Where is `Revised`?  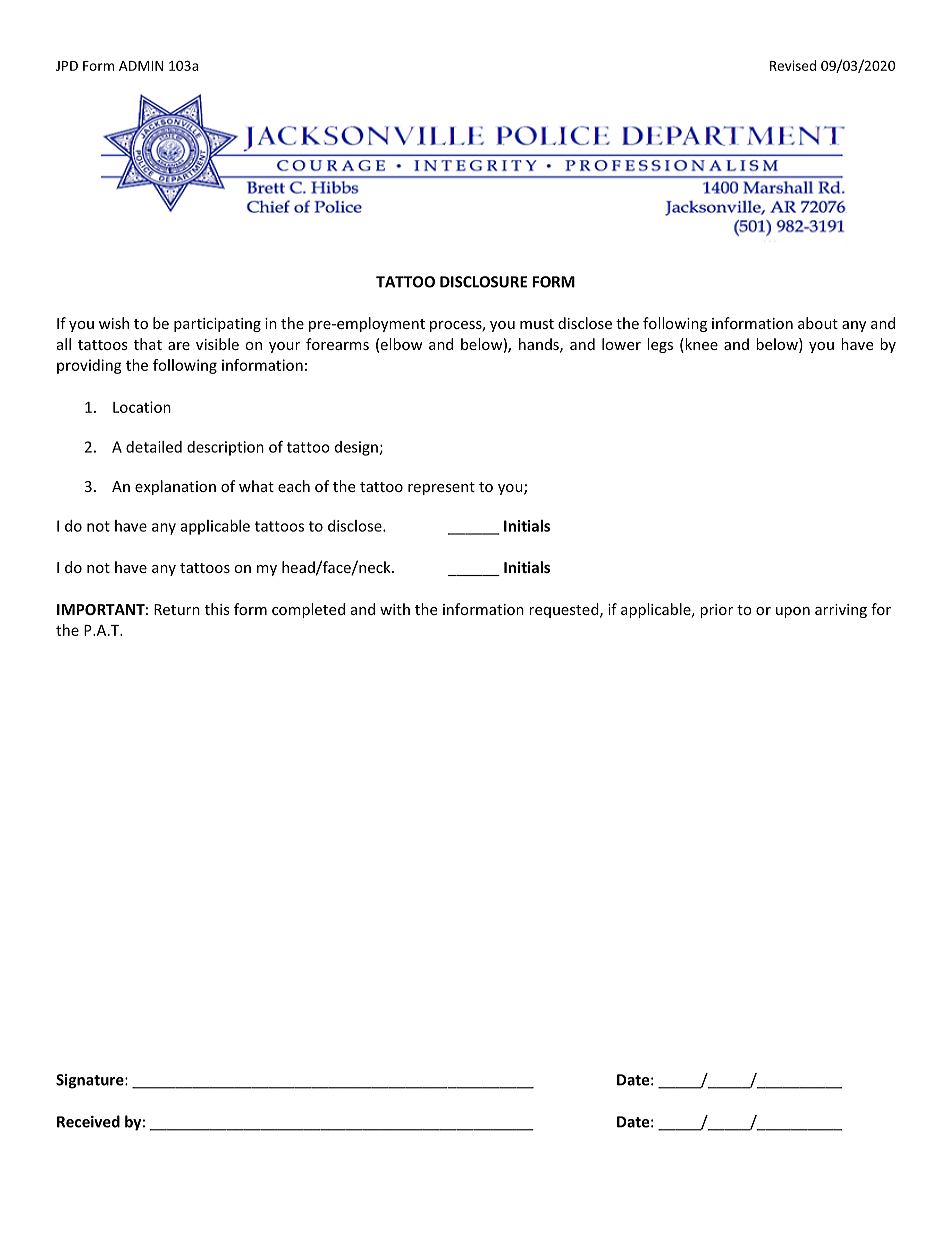
Revised is located at coordinates (793, 65).
